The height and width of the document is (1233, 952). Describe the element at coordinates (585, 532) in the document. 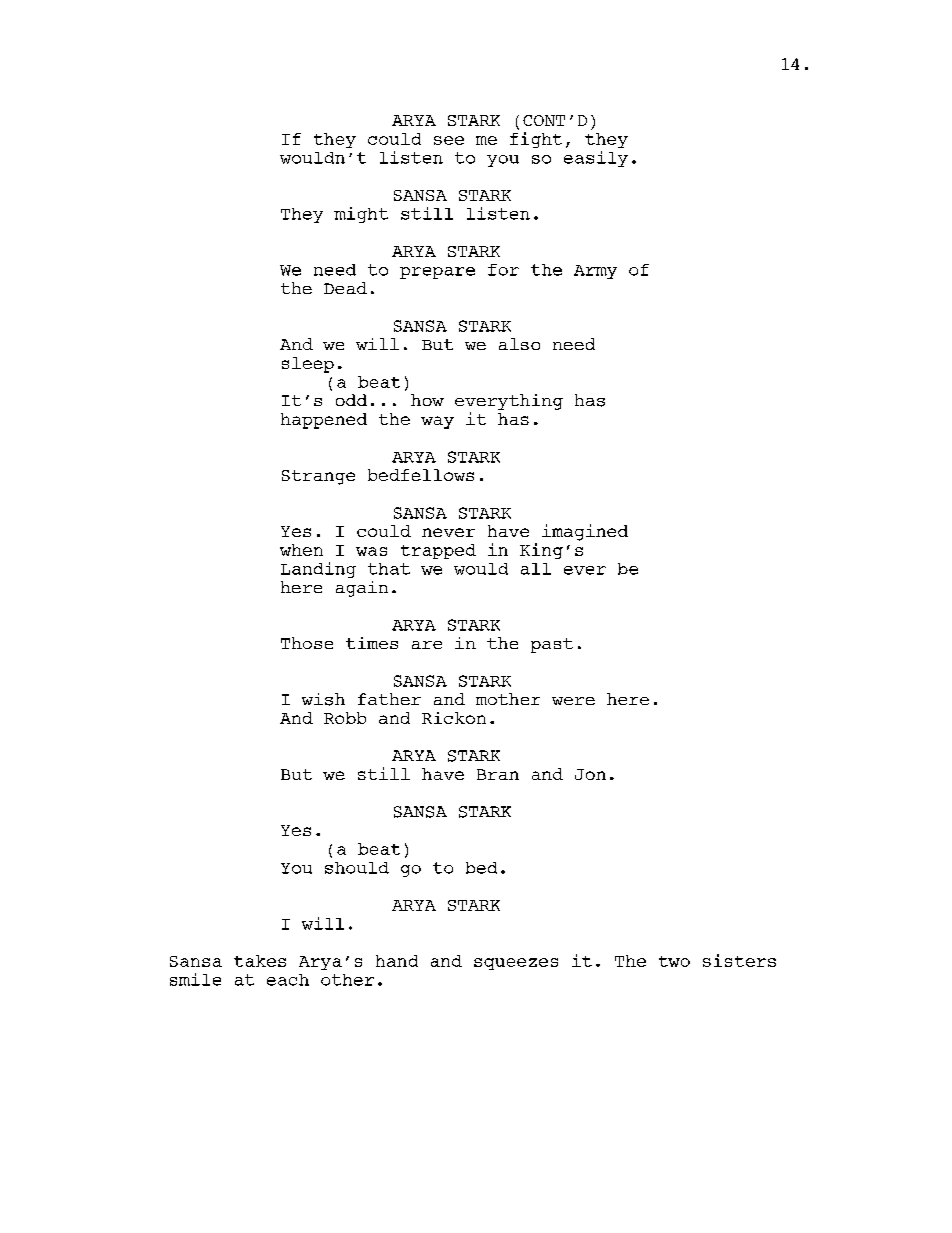

I see `imagined` at that location.
